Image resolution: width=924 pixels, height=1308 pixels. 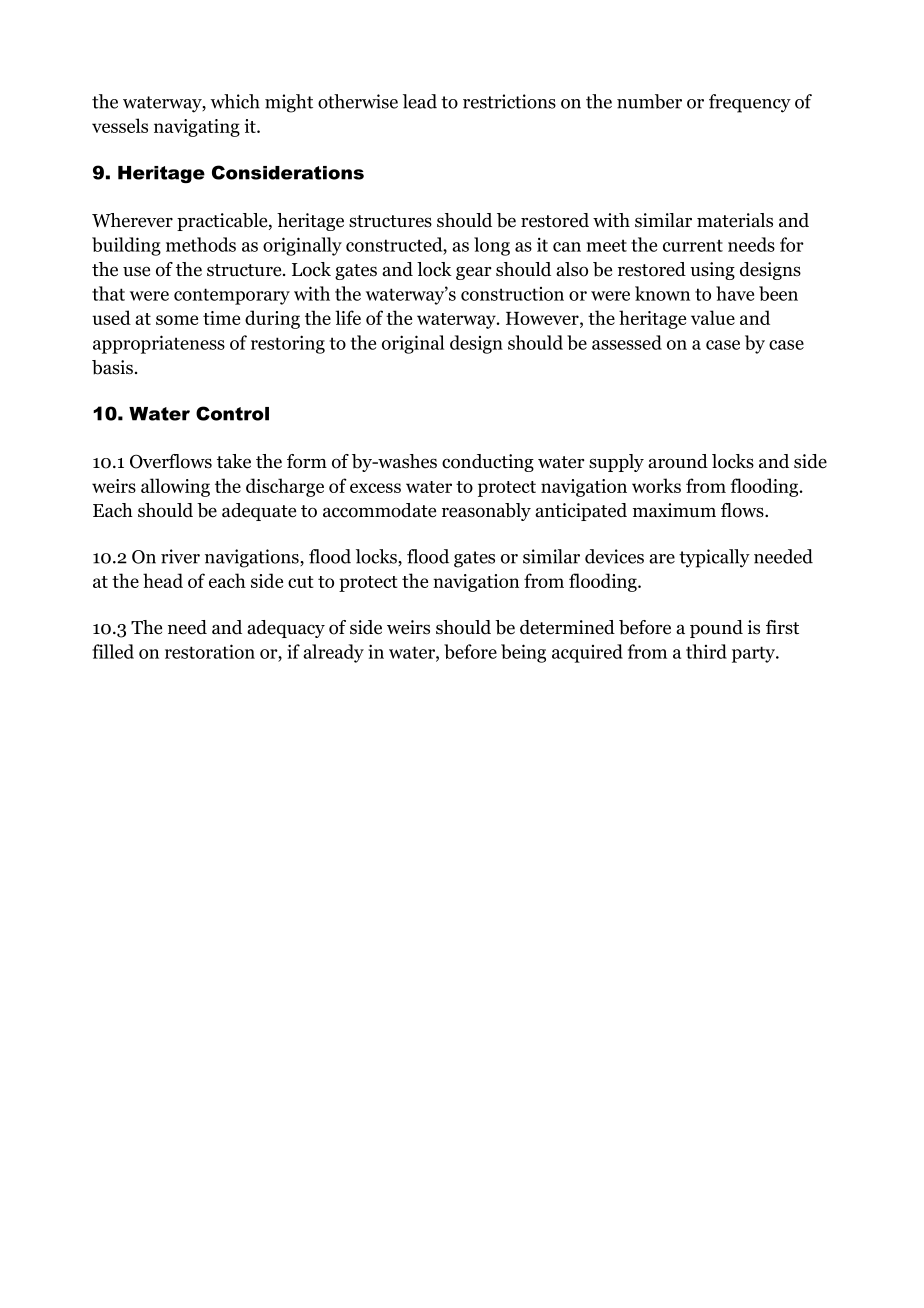 I want to click on navigating, so click(x=197, y=128).
